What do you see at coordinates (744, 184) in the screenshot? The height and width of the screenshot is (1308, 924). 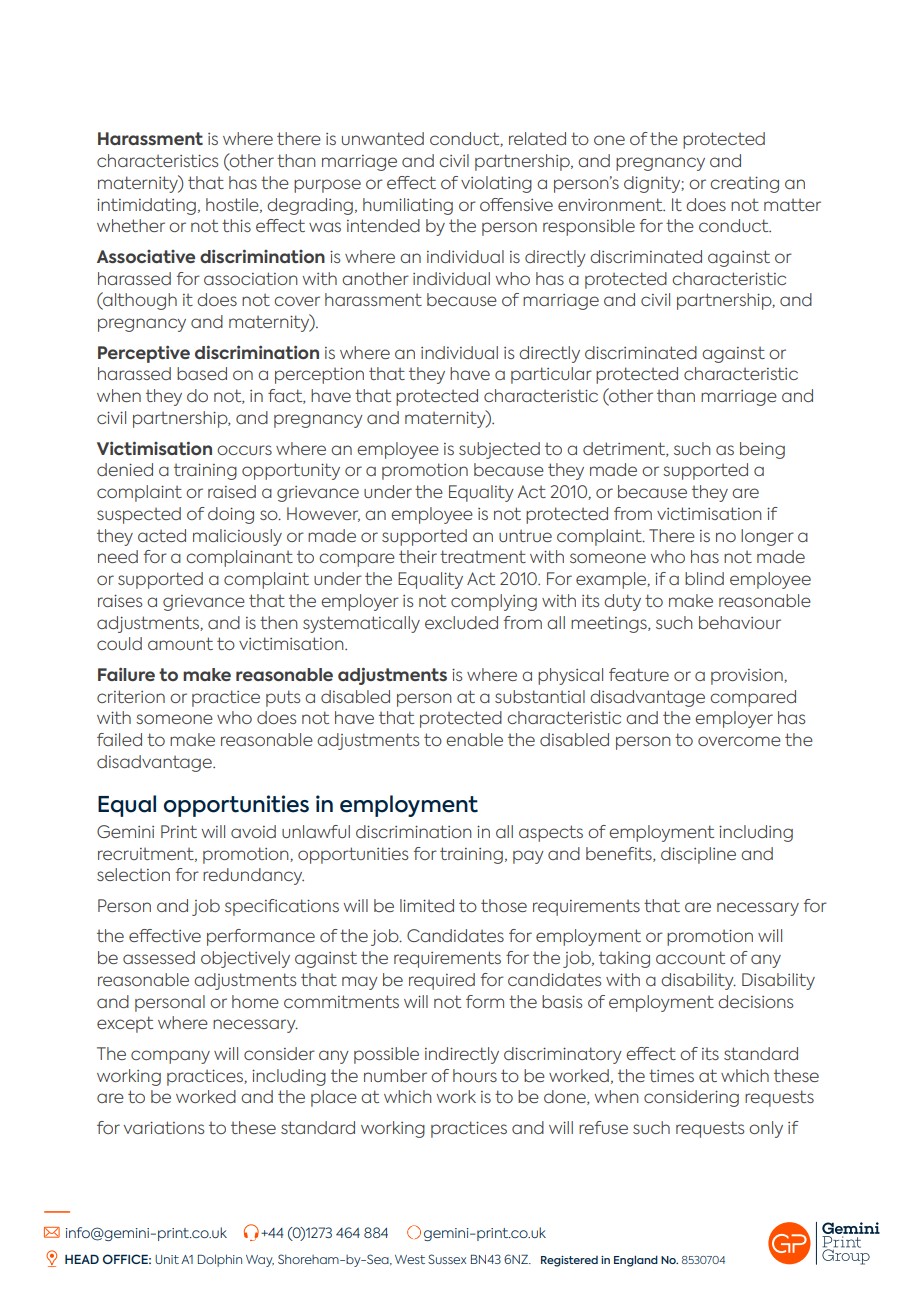 I see `creating` at bounding box center [744, 184].
